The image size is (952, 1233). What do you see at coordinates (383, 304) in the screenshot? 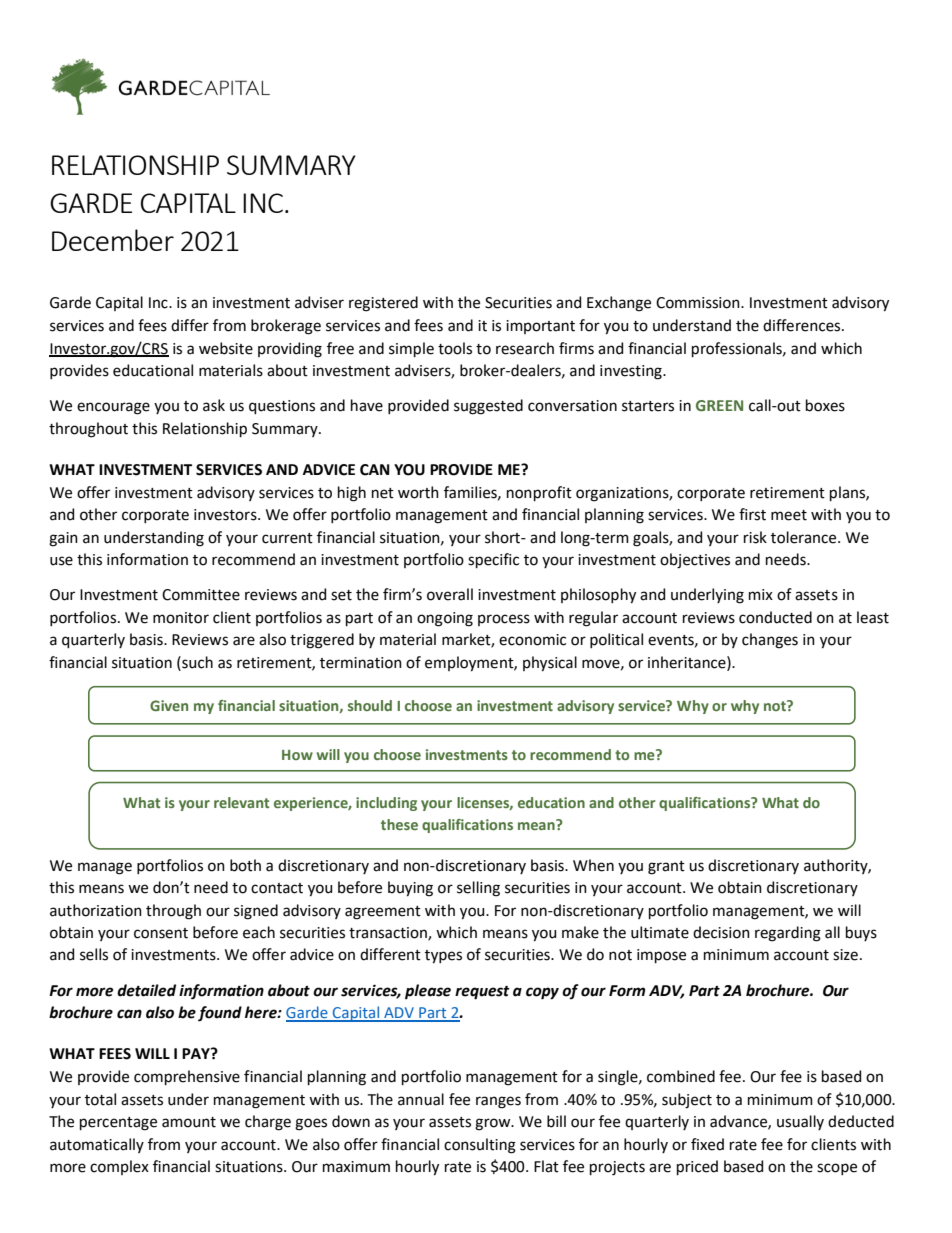
I see `registered` at bounding box center [383, 304].
